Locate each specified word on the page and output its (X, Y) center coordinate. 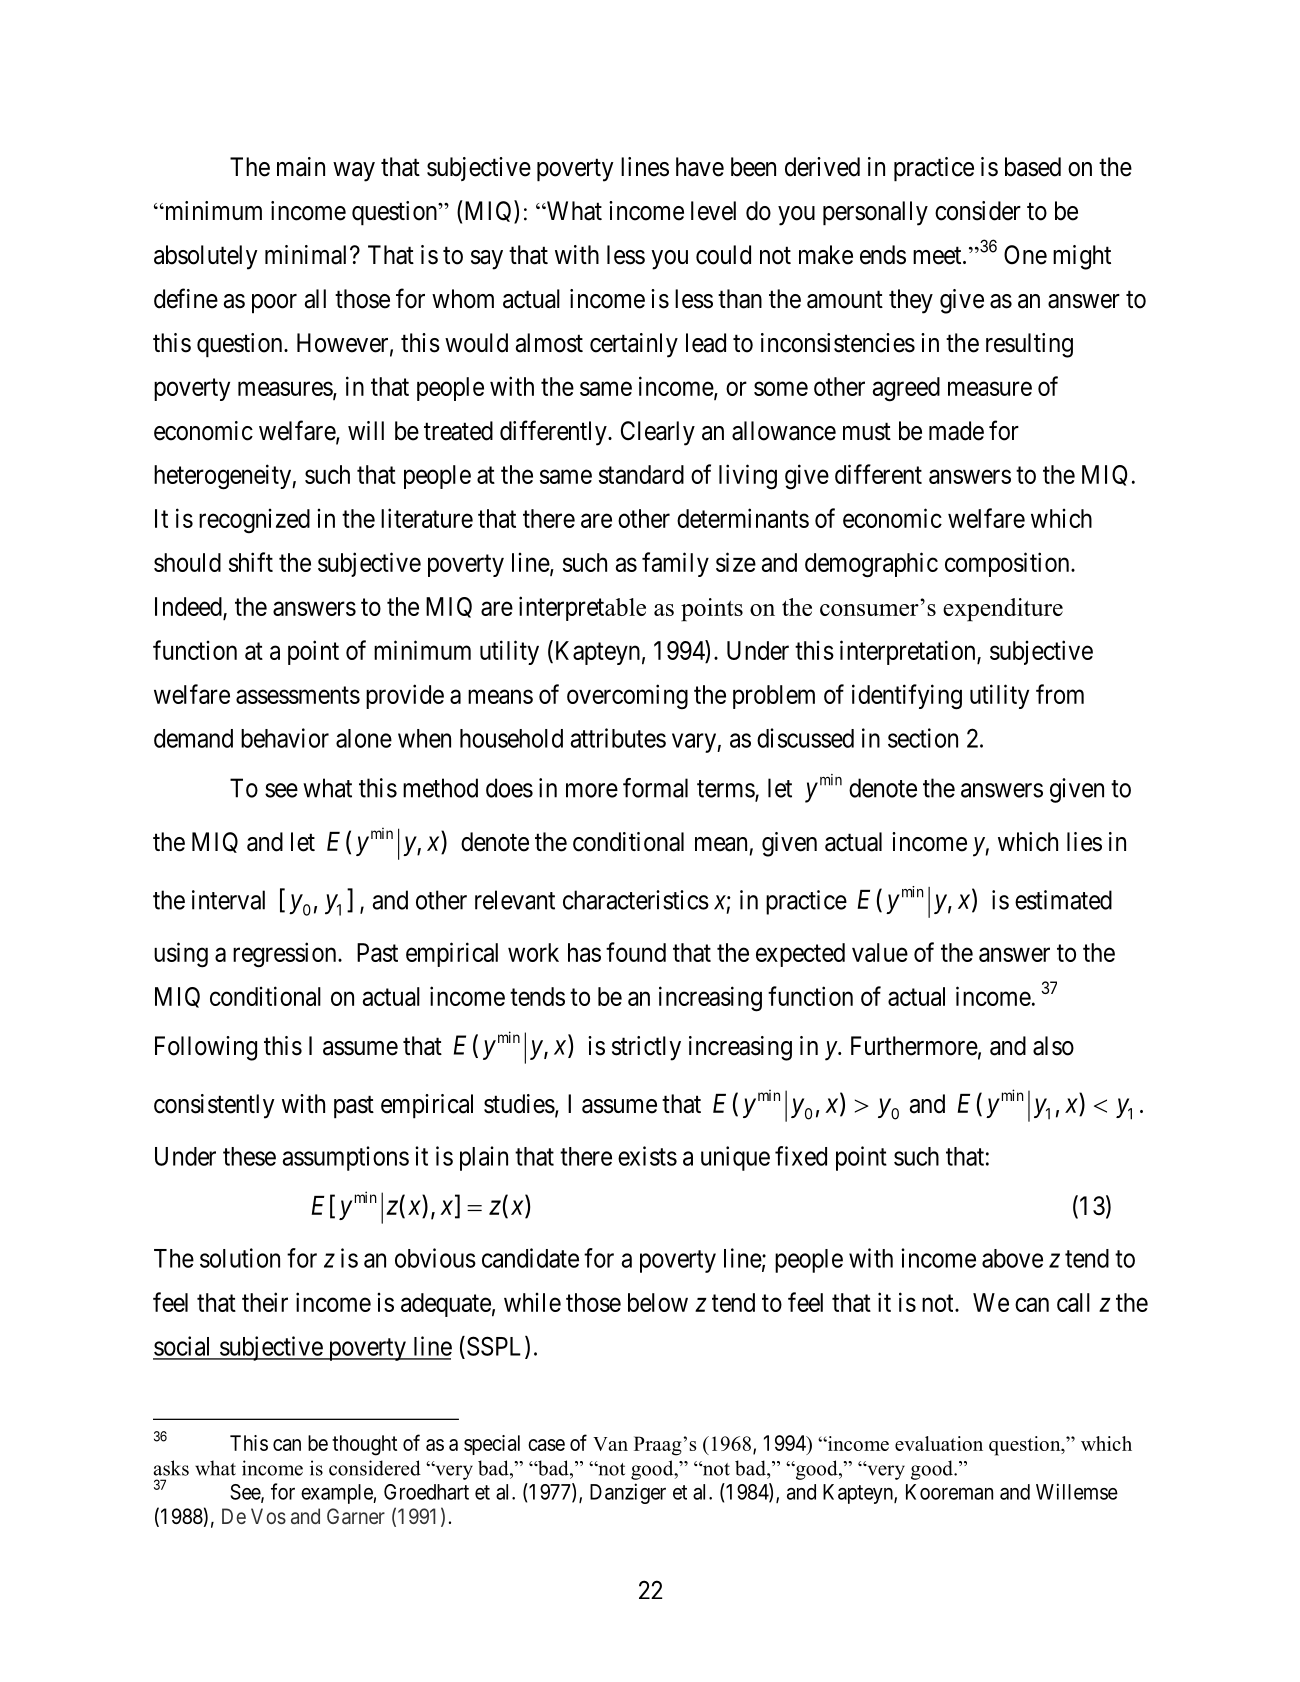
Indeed (189, 608)
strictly (646, 1048)
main (301, 167)
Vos (268, 1516)
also (1053, 1046)
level (713, 211)
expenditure (1003, 610)
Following (206, 1048)
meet (938, 256)
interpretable (582, 608)
